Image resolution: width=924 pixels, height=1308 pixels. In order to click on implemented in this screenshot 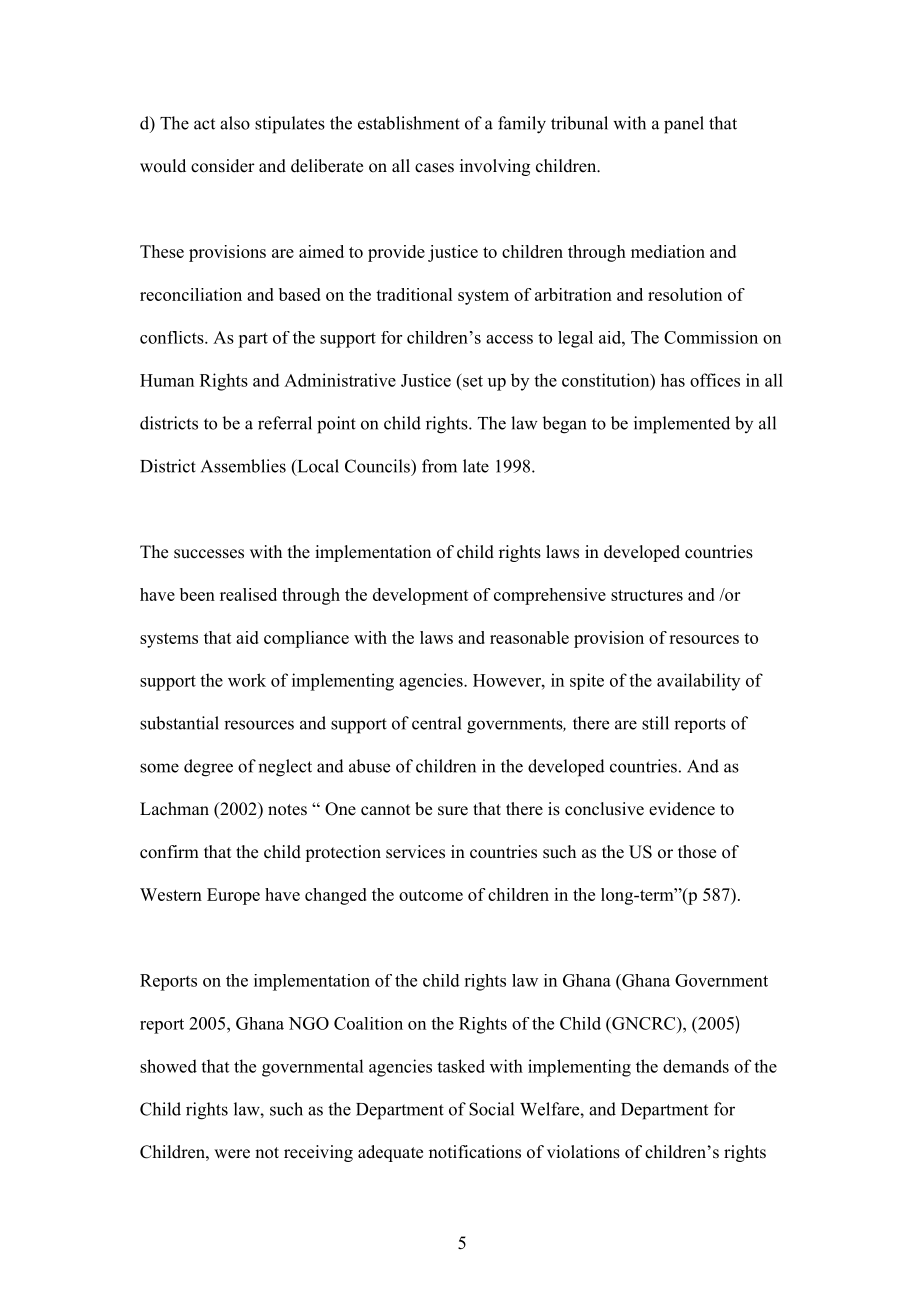, I will do `click(682, 425)`.
